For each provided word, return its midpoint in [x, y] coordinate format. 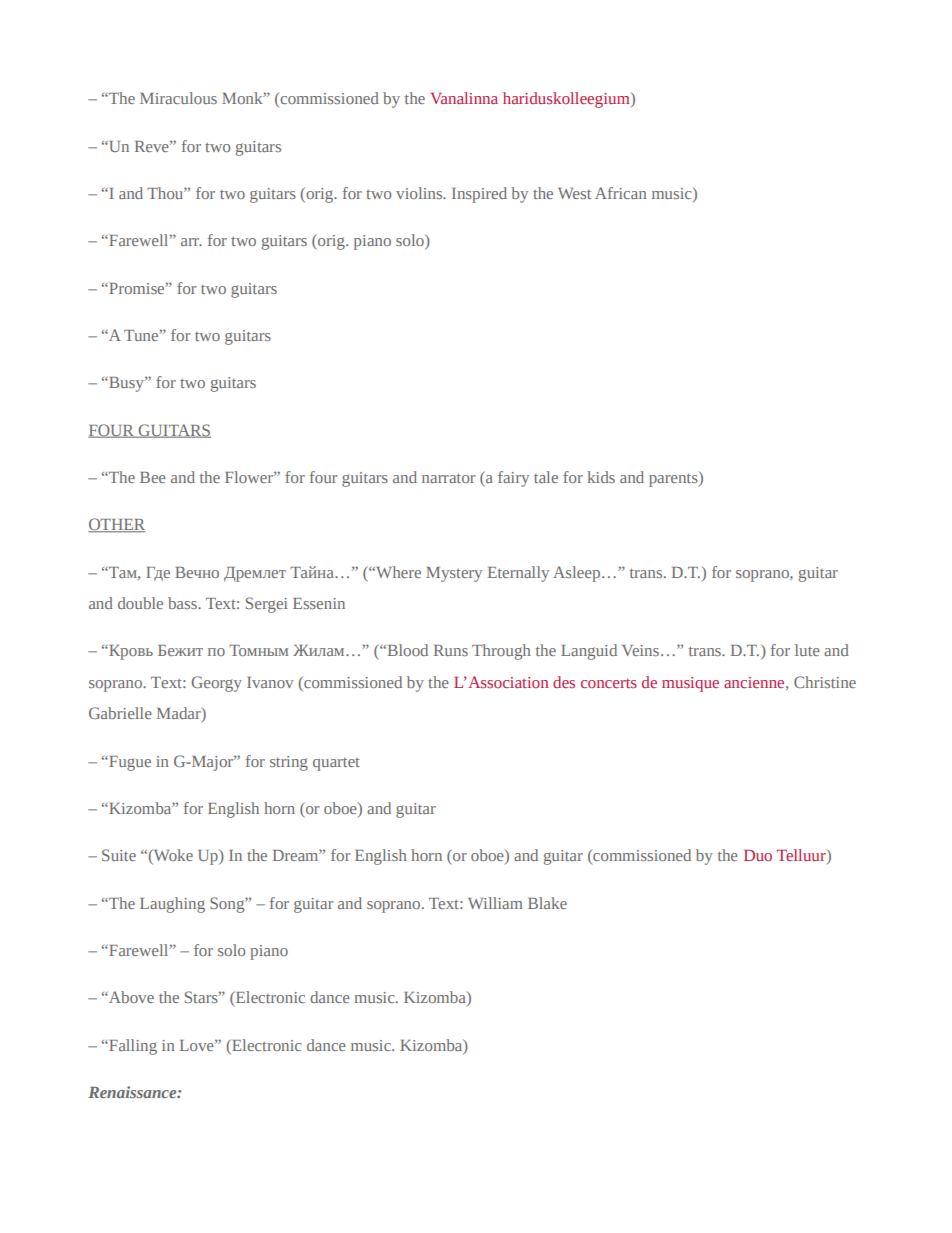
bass [183, 603]
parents [674, 479]
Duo [758, 855]
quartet [336, 764]
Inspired [479, 195]
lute [807, 650]
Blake [547, 903]
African [621, 193]
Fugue [129, 763]
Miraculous [178, 98]
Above [130, 997]
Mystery [454, 574]
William [495, 903]
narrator [448, 478]
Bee [153, 477]
